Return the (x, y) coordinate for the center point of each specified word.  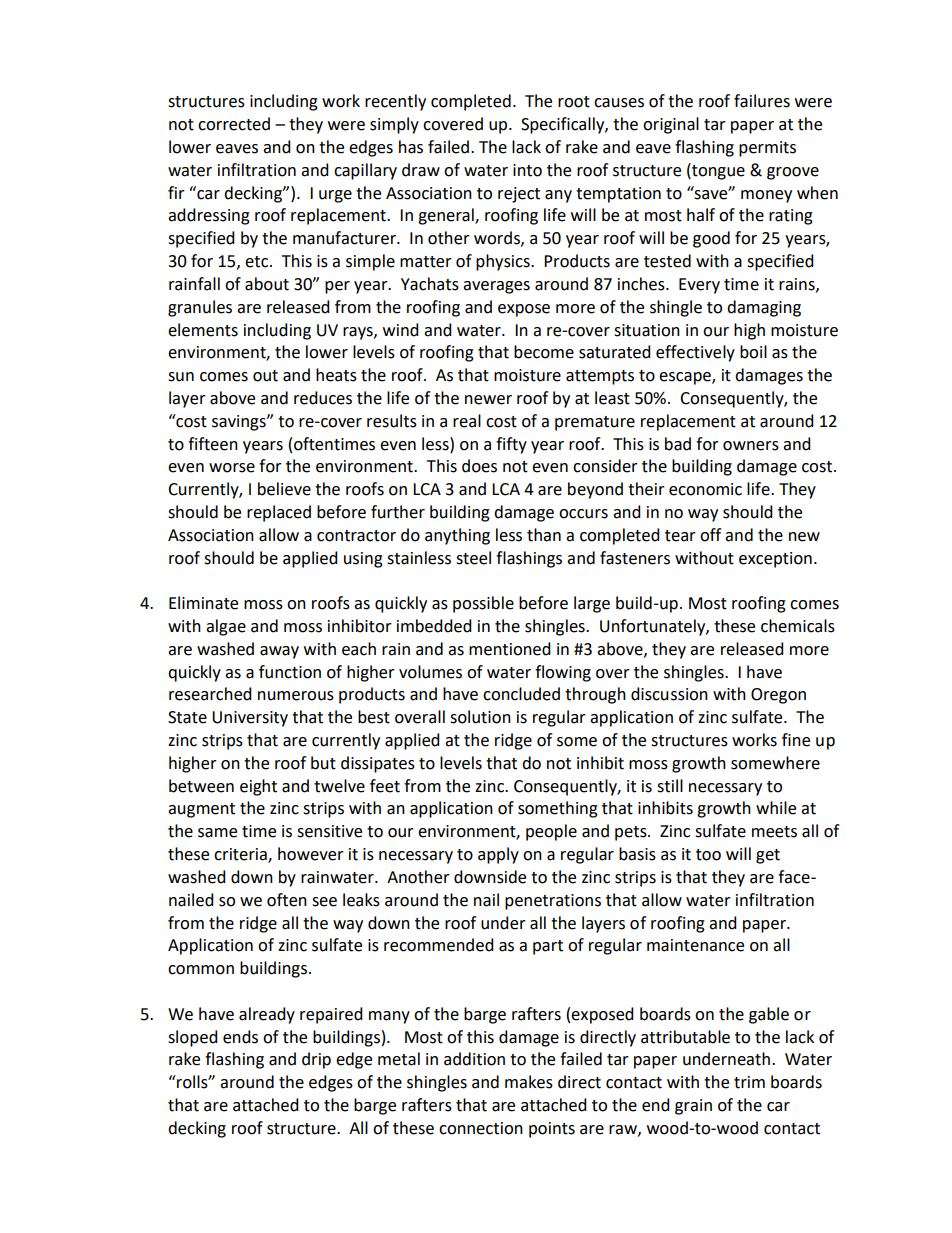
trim (749, 1082)
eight (258, 787)
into (527, 170)
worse (232, 468)
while (776, 808)
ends (240, 1037)
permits (767, 149)
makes (529, 1082)
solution (480, 717)
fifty (511, 445)
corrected (234, 124)
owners (751, 446)
